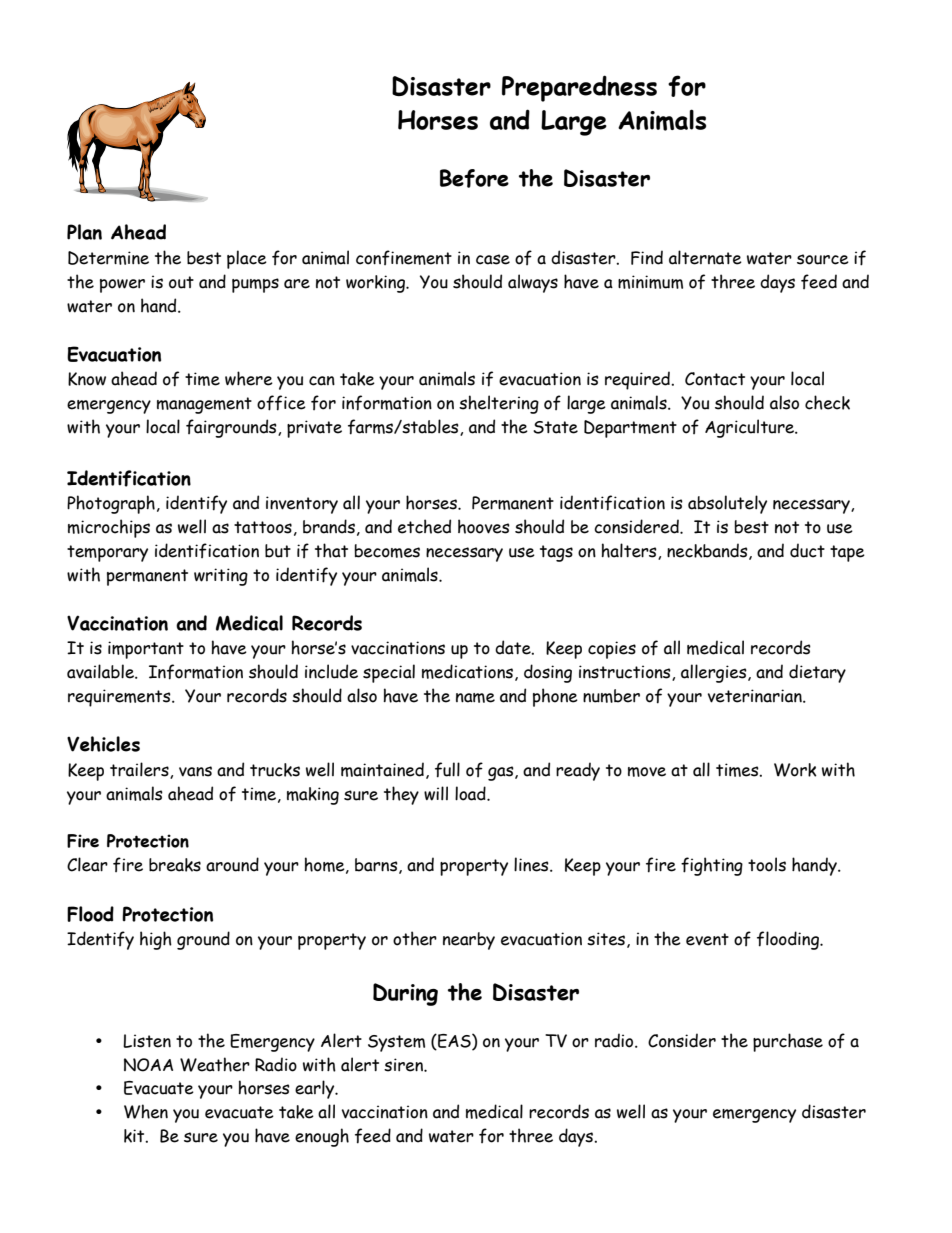 The image size is (952, 1233). What do you see at coordinates (404, 1065) in the screenshot?
I see `siren` at bounding box center [404, 1065].
